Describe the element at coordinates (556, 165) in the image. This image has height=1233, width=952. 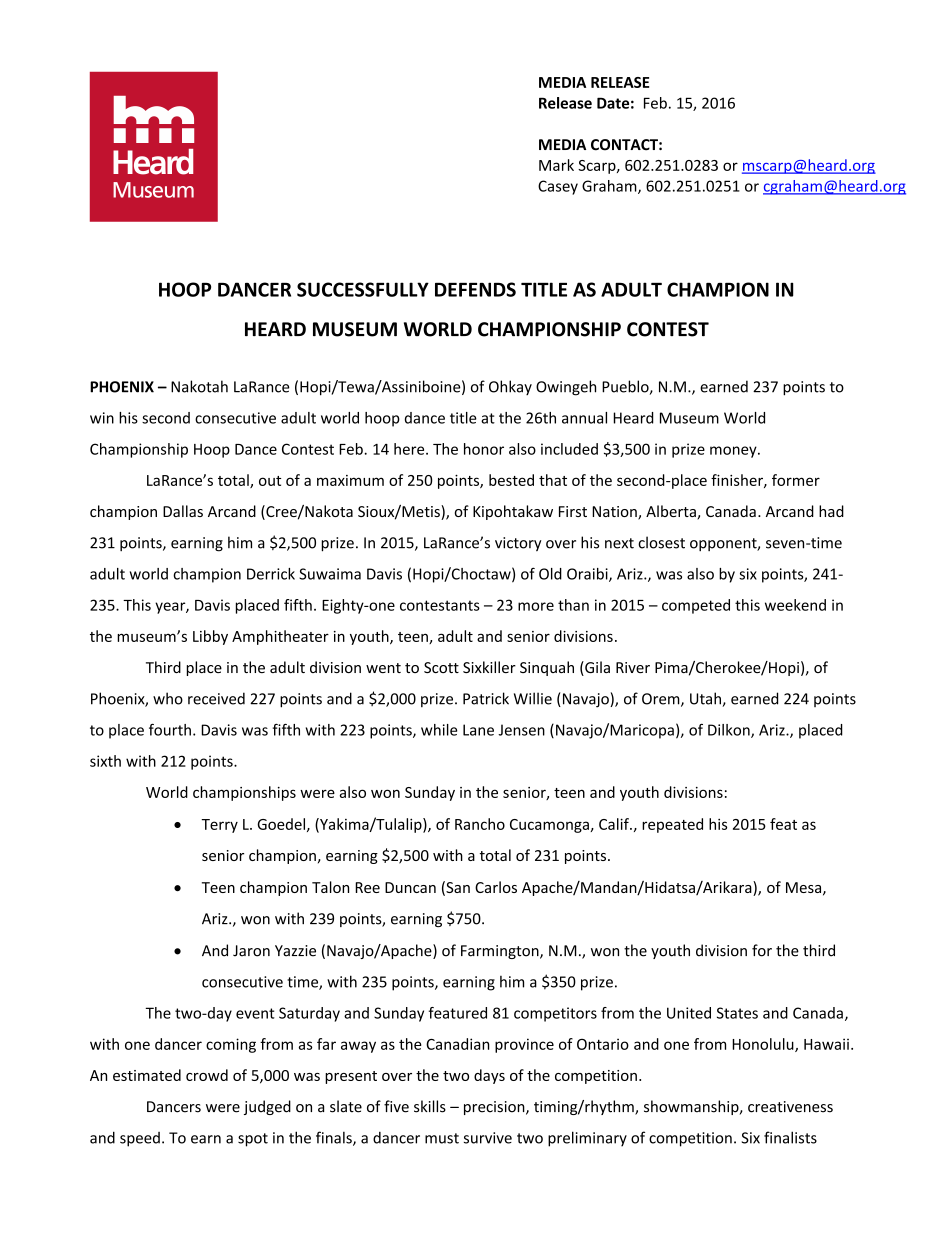
I see `Mark` at that location.
